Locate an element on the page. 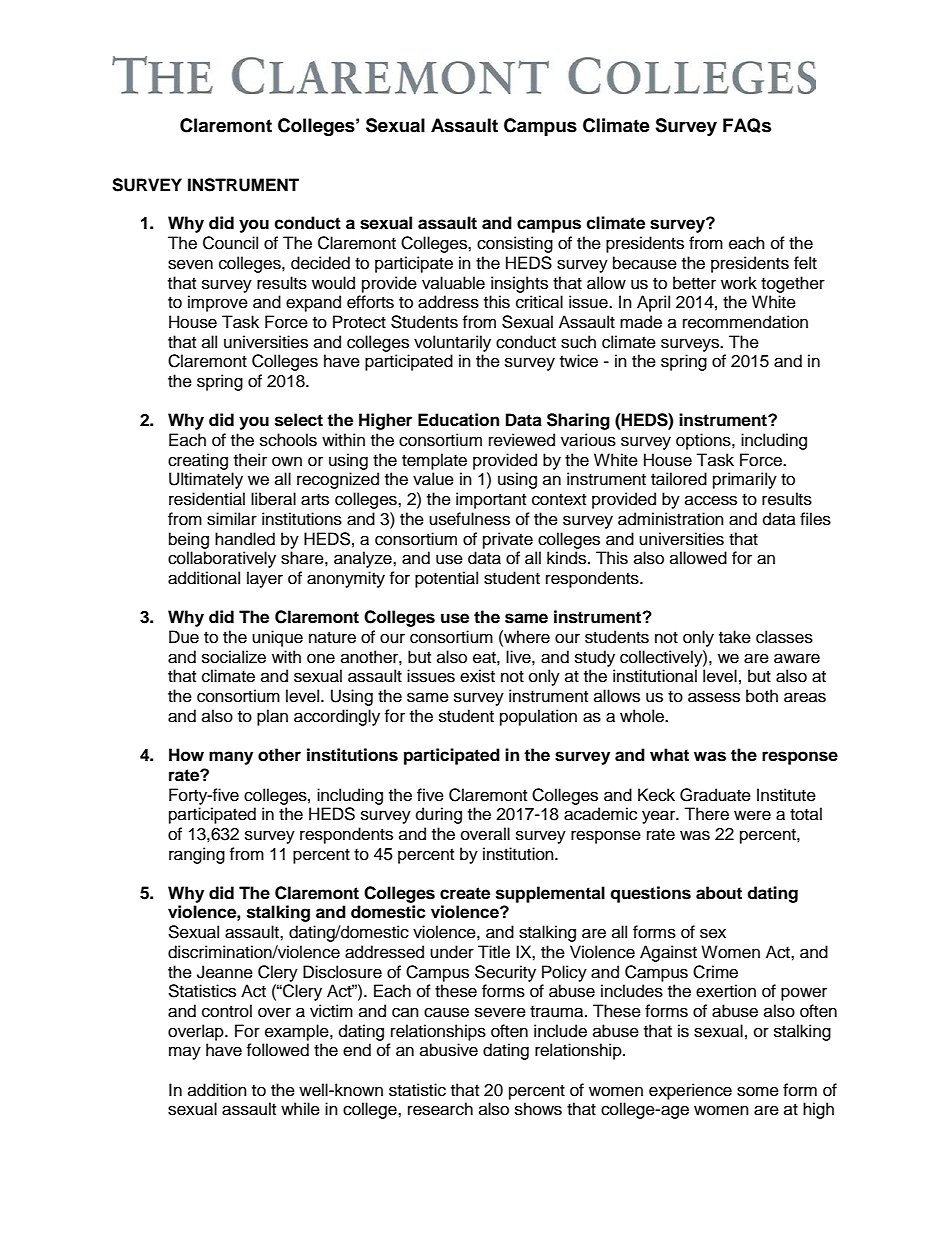 The image size is (952, 1233). Council is located at coordinates (230, 243).
